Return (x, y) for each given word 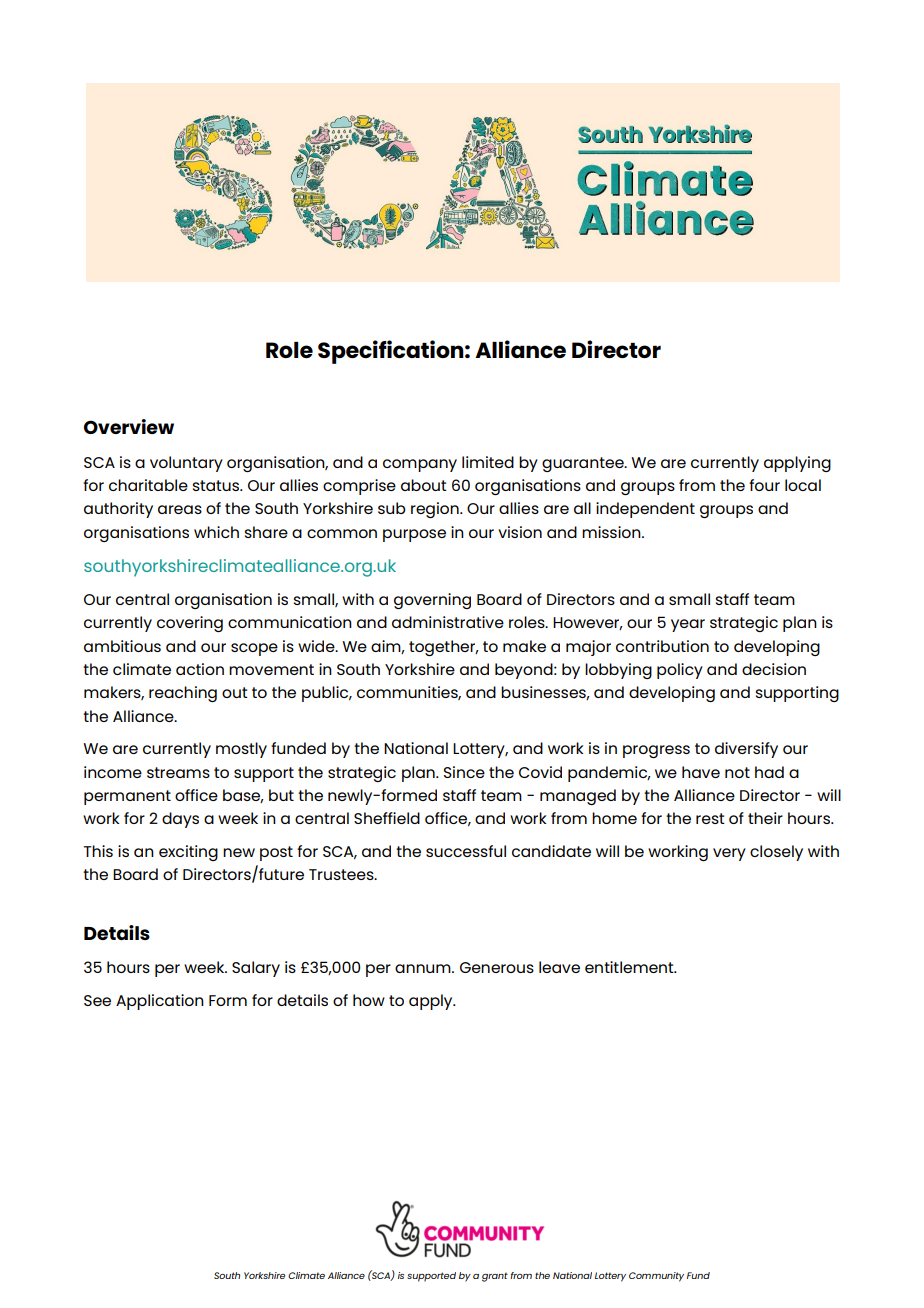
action (200, 669)
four (764, 485)
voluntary (186, 464)
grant (495, 1277)
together (443, 648)
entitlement (630, 967)
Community (656, 1277)
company (420, 465)
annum (424, 968)
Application (160, 1002)
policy (680, 671)
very (729, 854)
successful (466, 851)
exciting (188, 853)
